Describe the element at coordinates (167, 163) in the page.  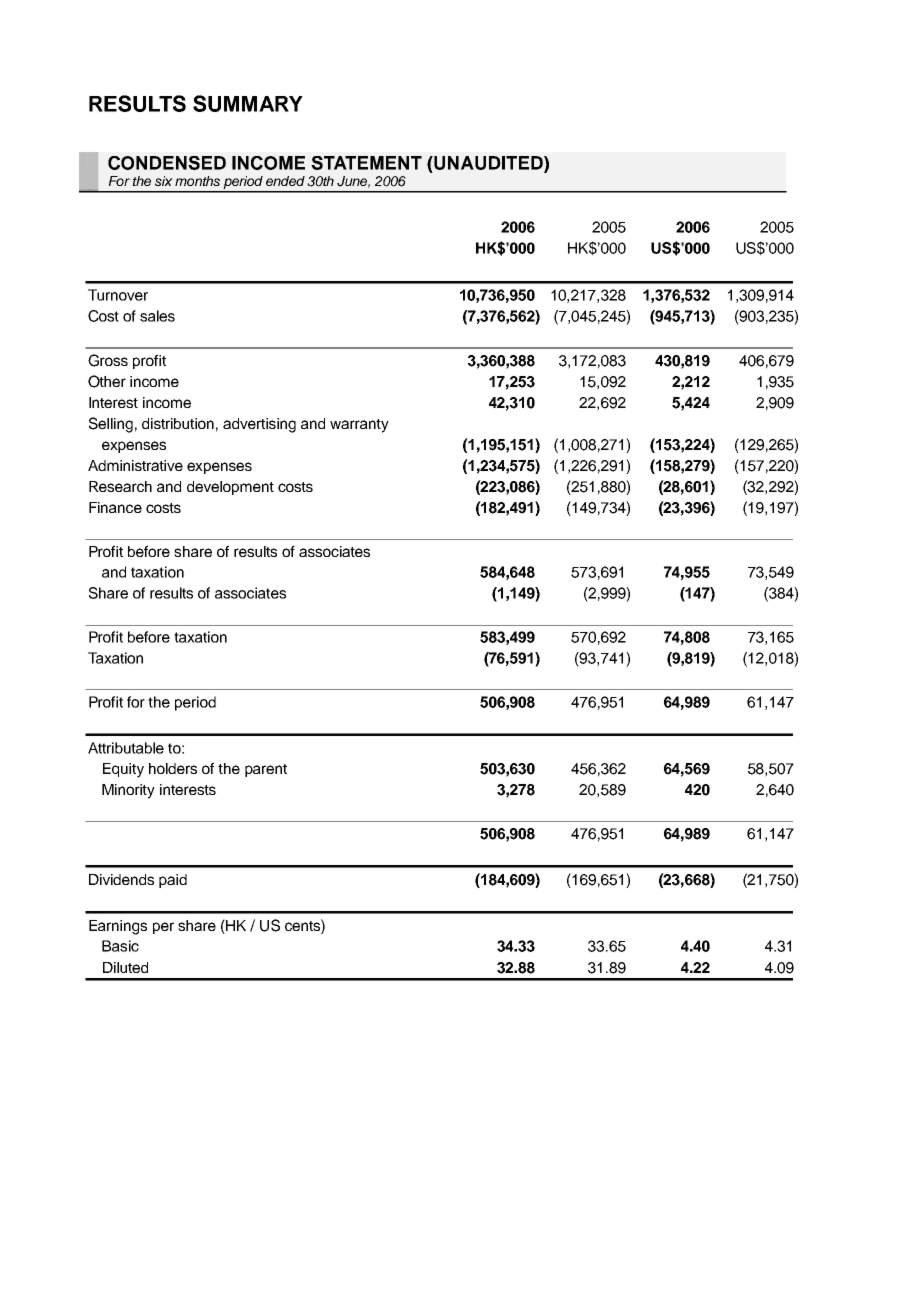
I see `CONDENSED` at that location.
